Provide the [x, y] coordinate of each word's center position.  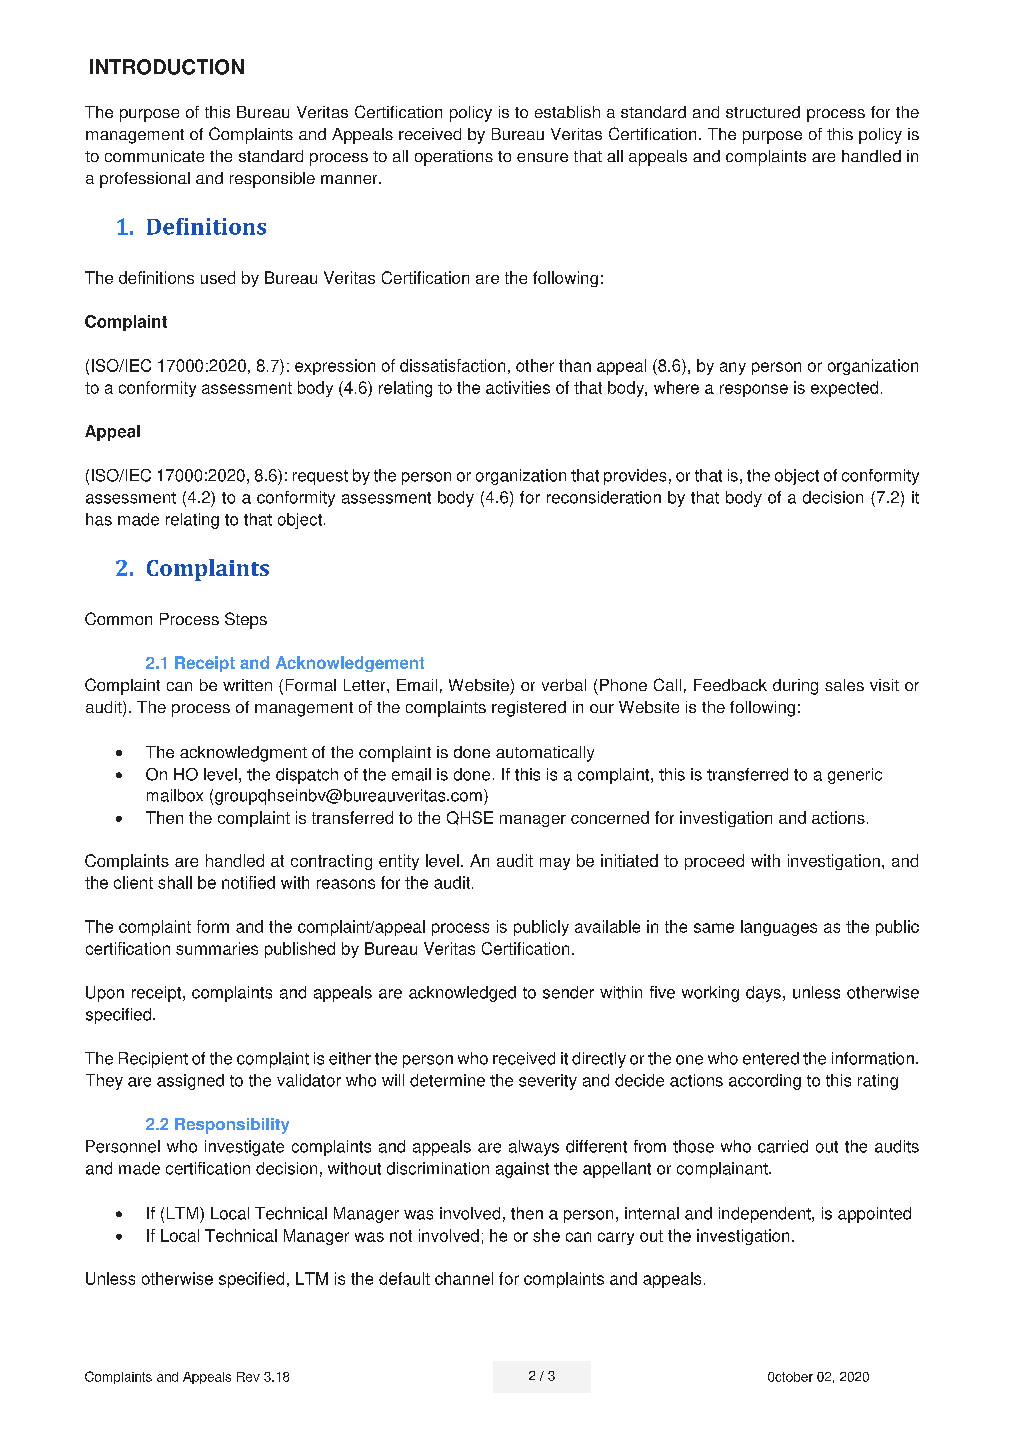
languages [779, 928]
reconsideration [604, 497]
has [99, 519]
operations [454, 158]
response [754, 390]
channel [464, 1278]
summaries [217, 948]
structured [763, 112]
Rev [248, 1377]
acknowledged [462, 994]
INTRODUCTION [167, 67]
